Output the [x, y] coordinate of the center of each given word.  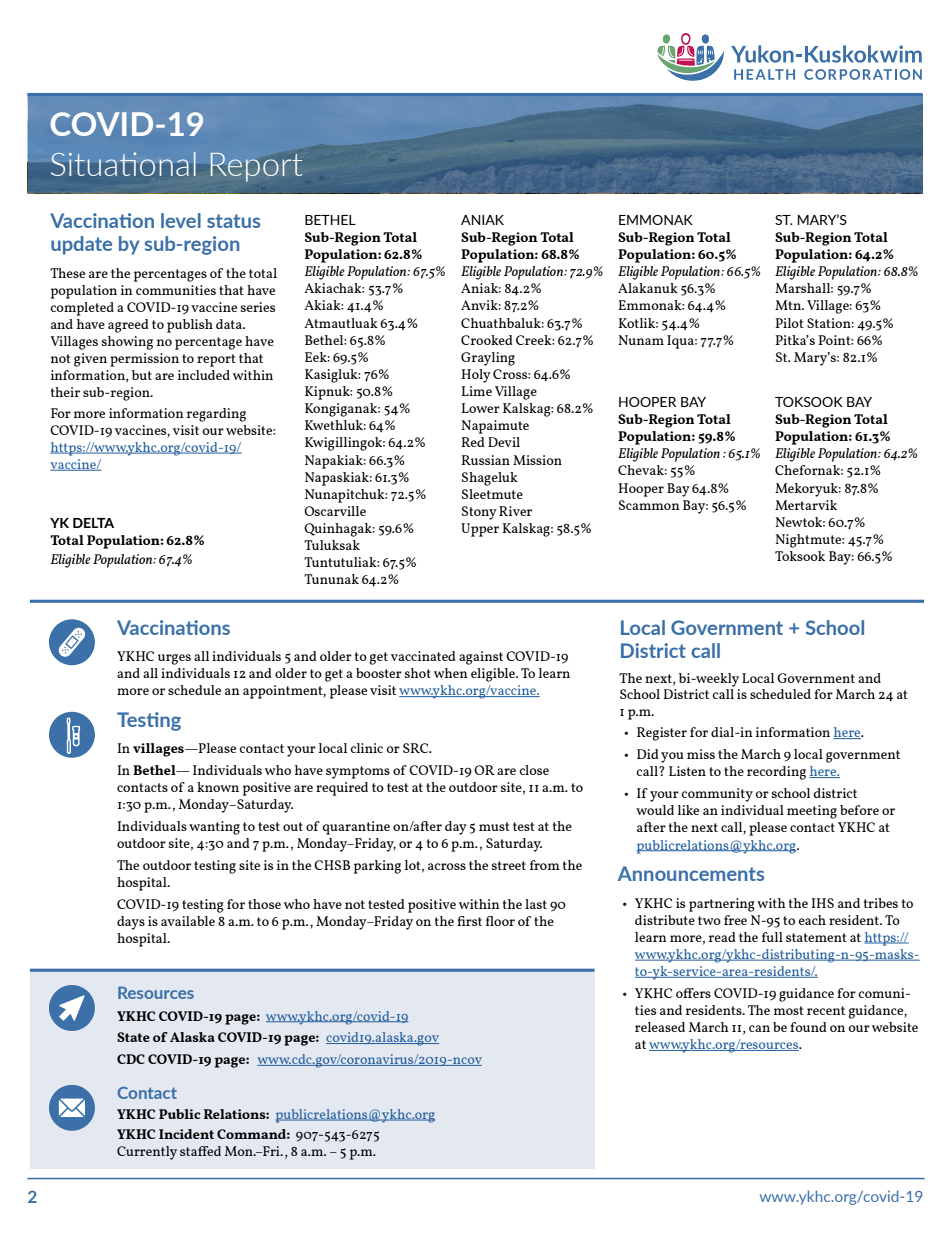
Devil [504, 442]
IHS [822, 903]
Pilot [789, 323]
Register [662, 734]
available [188, 921]
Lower [481, 408]
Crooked [487, 340]
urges [174, 659]
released [660, 1027]
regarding [216, 415]
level [181, 220]
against [481, 658]
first [469, 921]
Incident [186, 1134]
